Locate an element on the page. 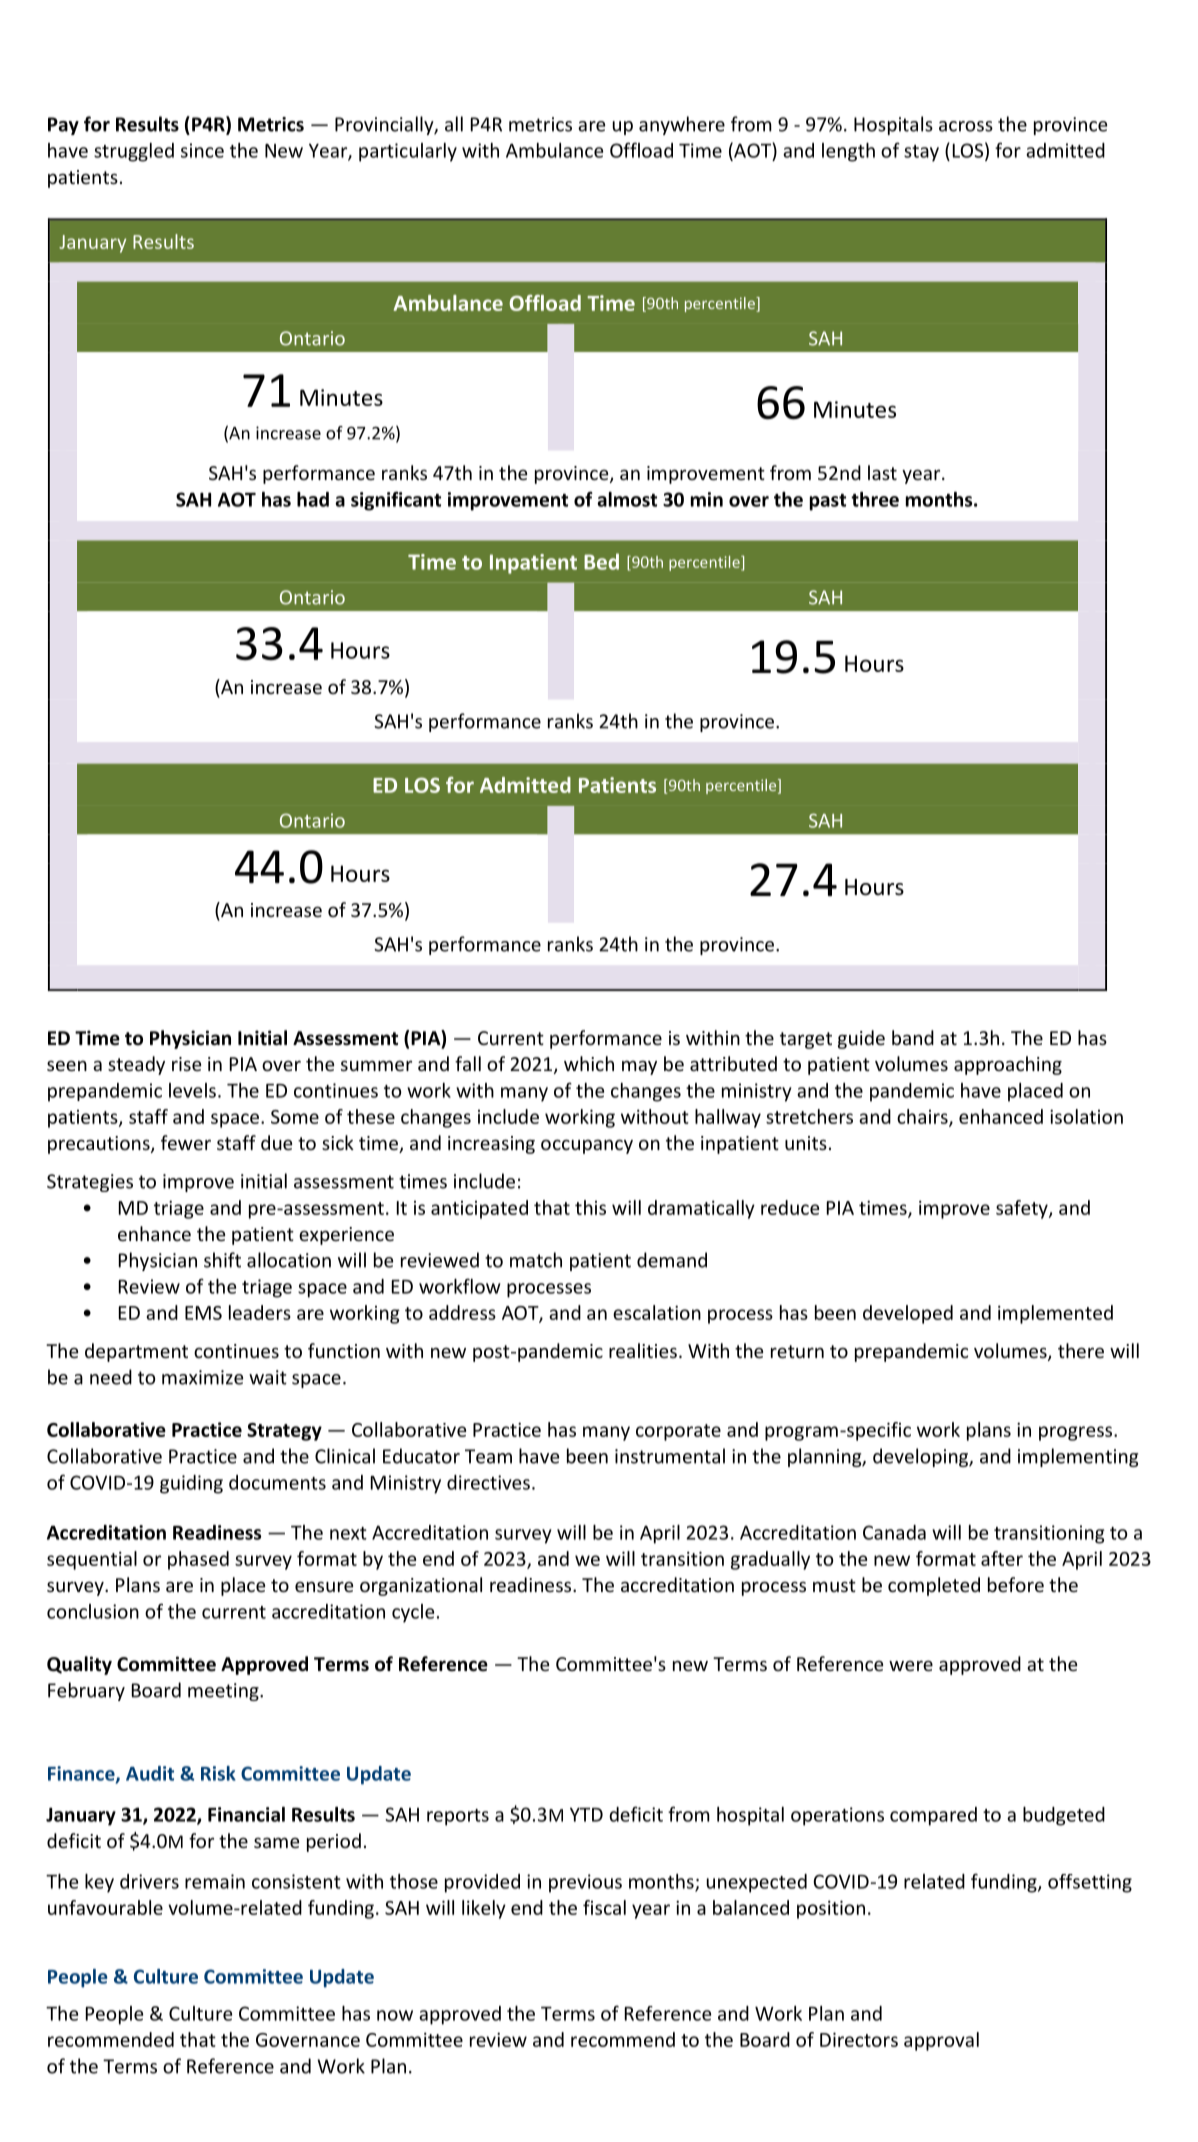 Image resolution: width=1198 pixels, height=2142 pixels. approval is located at coordinates (941, 2041).
